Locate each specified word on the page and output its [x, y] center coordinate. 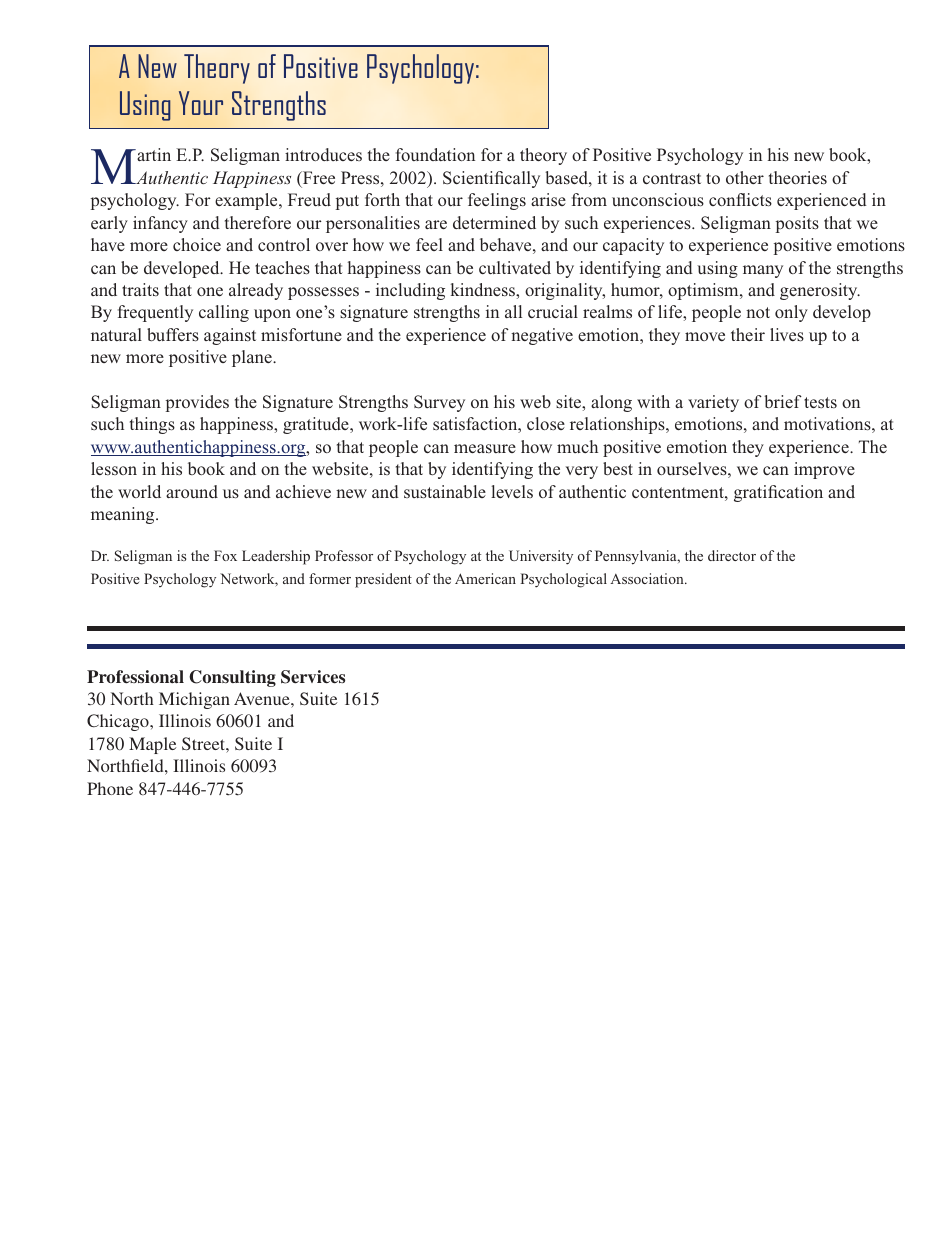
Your [201, 103]
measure [485, 448]
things [152, 425]
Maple [152, 745]
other [745, 177]
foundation [435, 154]
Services [313, 677]
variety [713, 403]
